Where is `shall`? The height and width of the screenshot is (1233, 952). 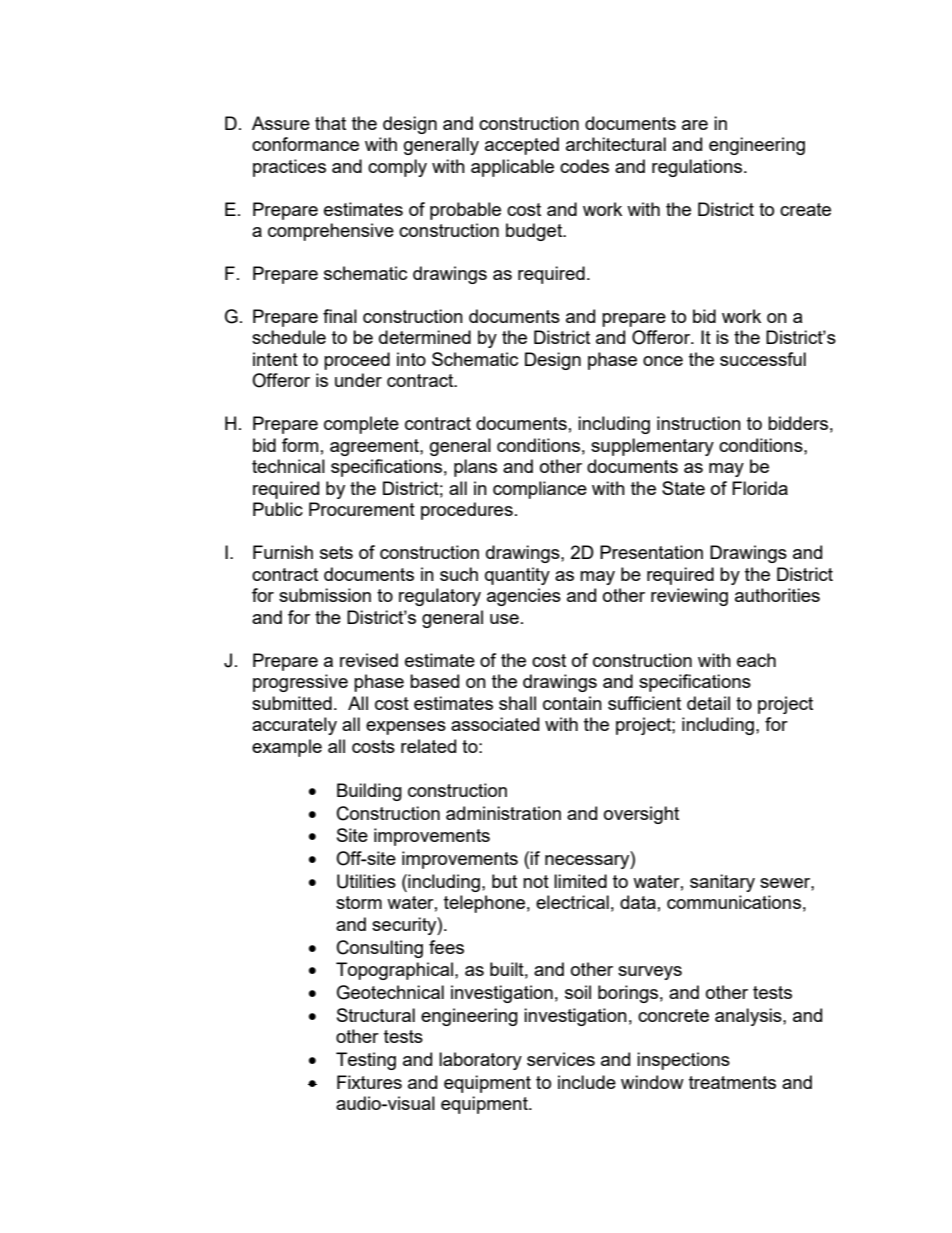 shall is located at coordinates (517, 703).
